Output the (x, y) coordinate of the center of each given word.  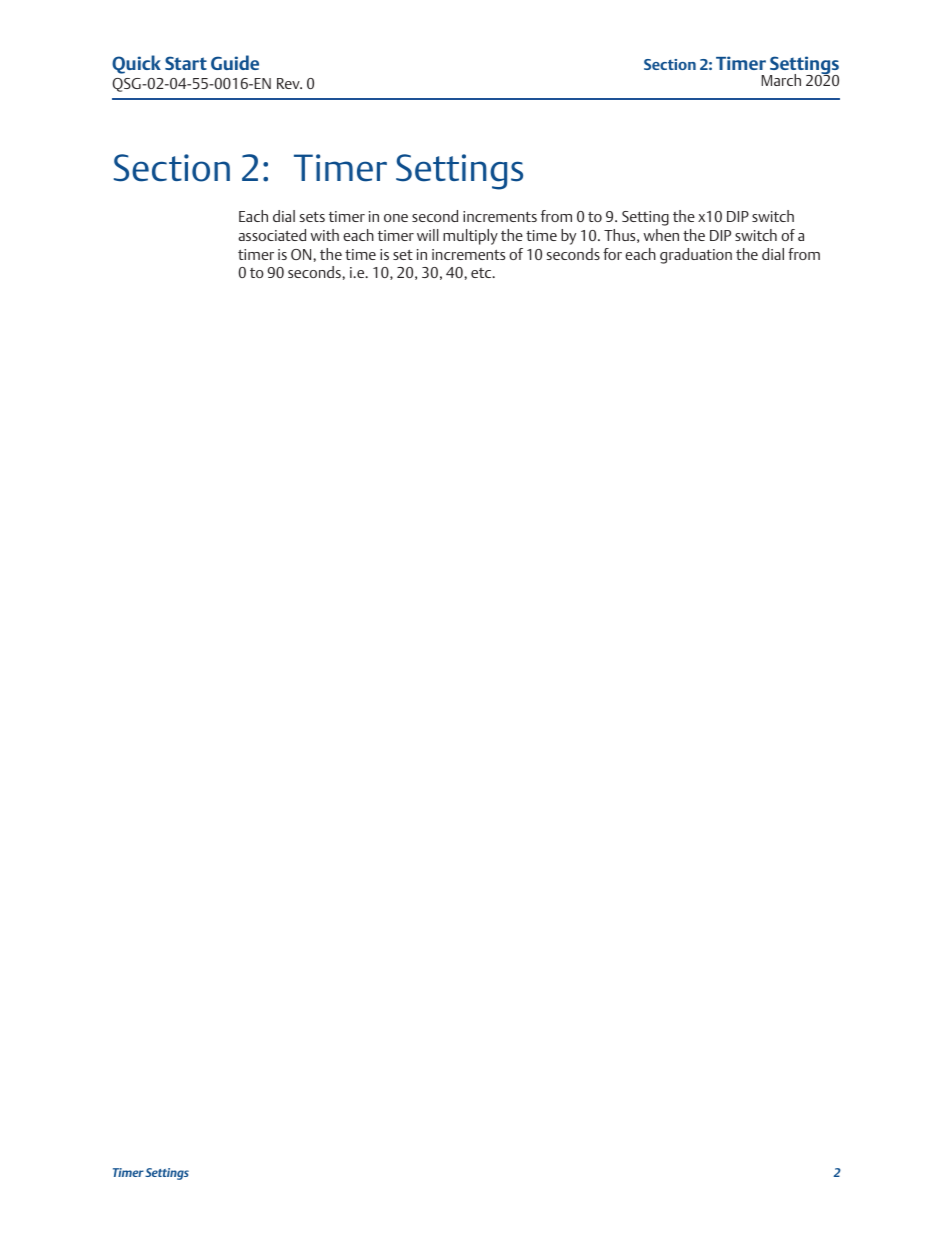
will (428, 235)
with (324, 235)
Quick (136, 64)
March (781, 80)
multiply (470, 237)
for (612, 254)
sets (312, 217)
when (661, 235)
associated (272, 235)
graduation (696, 256)
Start (186, 63)
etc (482, 273)
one (396, 218)
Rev (289, 83)
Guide (235, 62)
